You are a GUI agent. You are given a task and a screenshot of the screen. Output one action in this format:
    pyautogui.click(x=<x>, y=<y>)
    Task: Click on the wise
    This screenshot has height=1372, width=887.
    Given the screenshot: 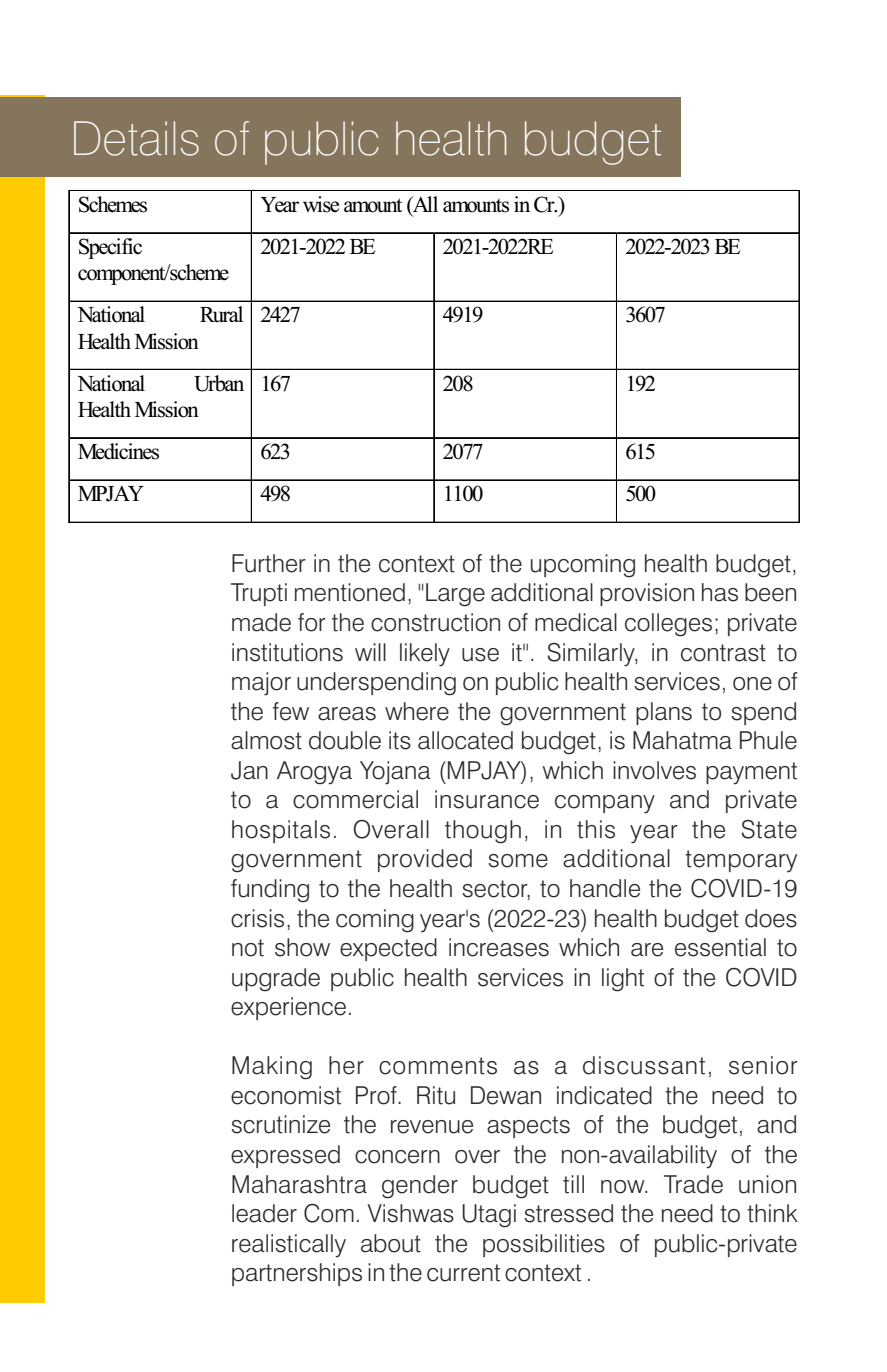 What is the action you would take?
    pyautogui.click(x=321, y=204)
